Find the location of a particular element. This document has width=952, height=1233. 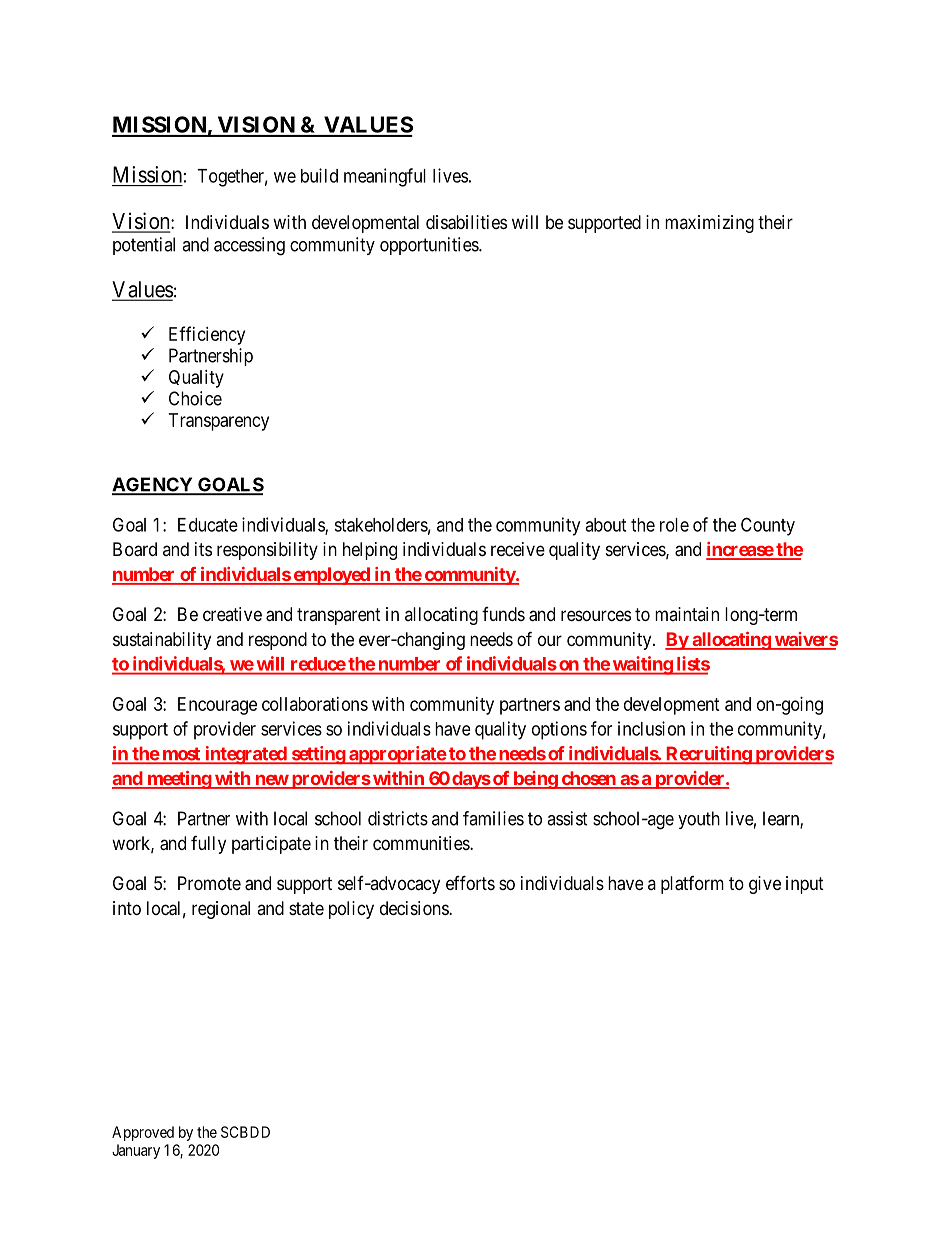

maximizing is located at coordinates (709, 224).
